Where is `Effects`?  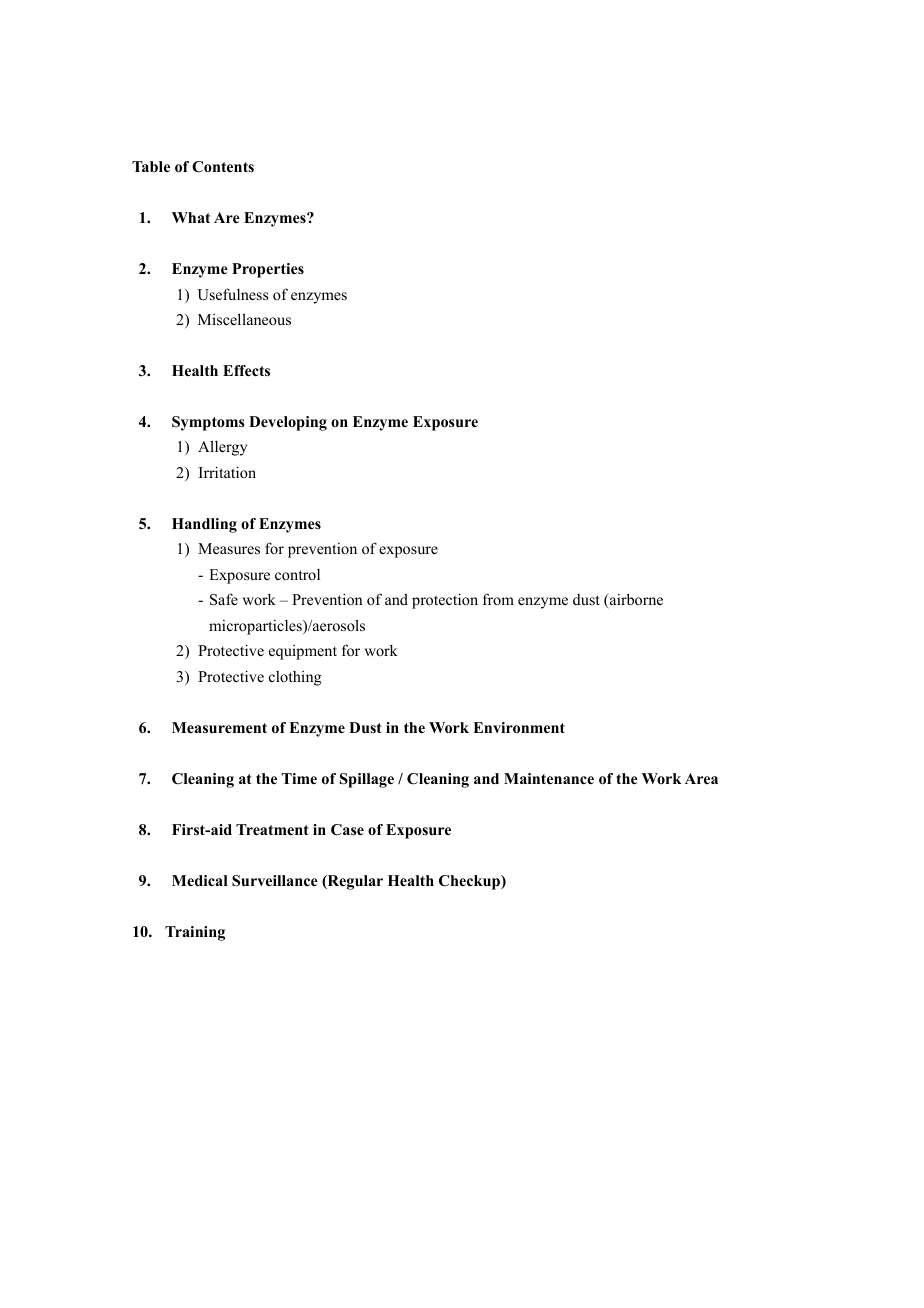
Effects is located at coordinates (246, 371).
